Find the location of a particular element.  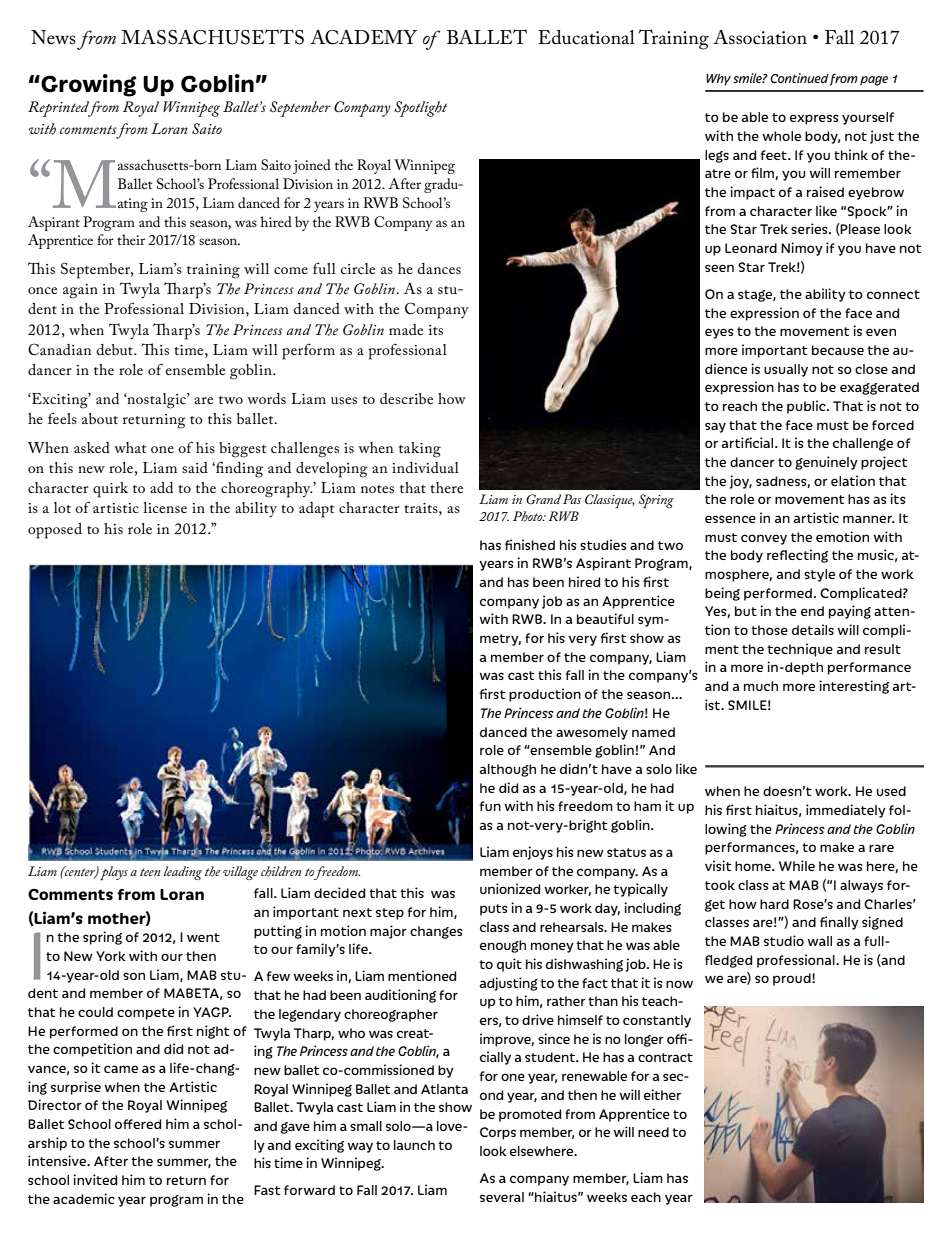

Growing is located at coordinates (88, 85).
